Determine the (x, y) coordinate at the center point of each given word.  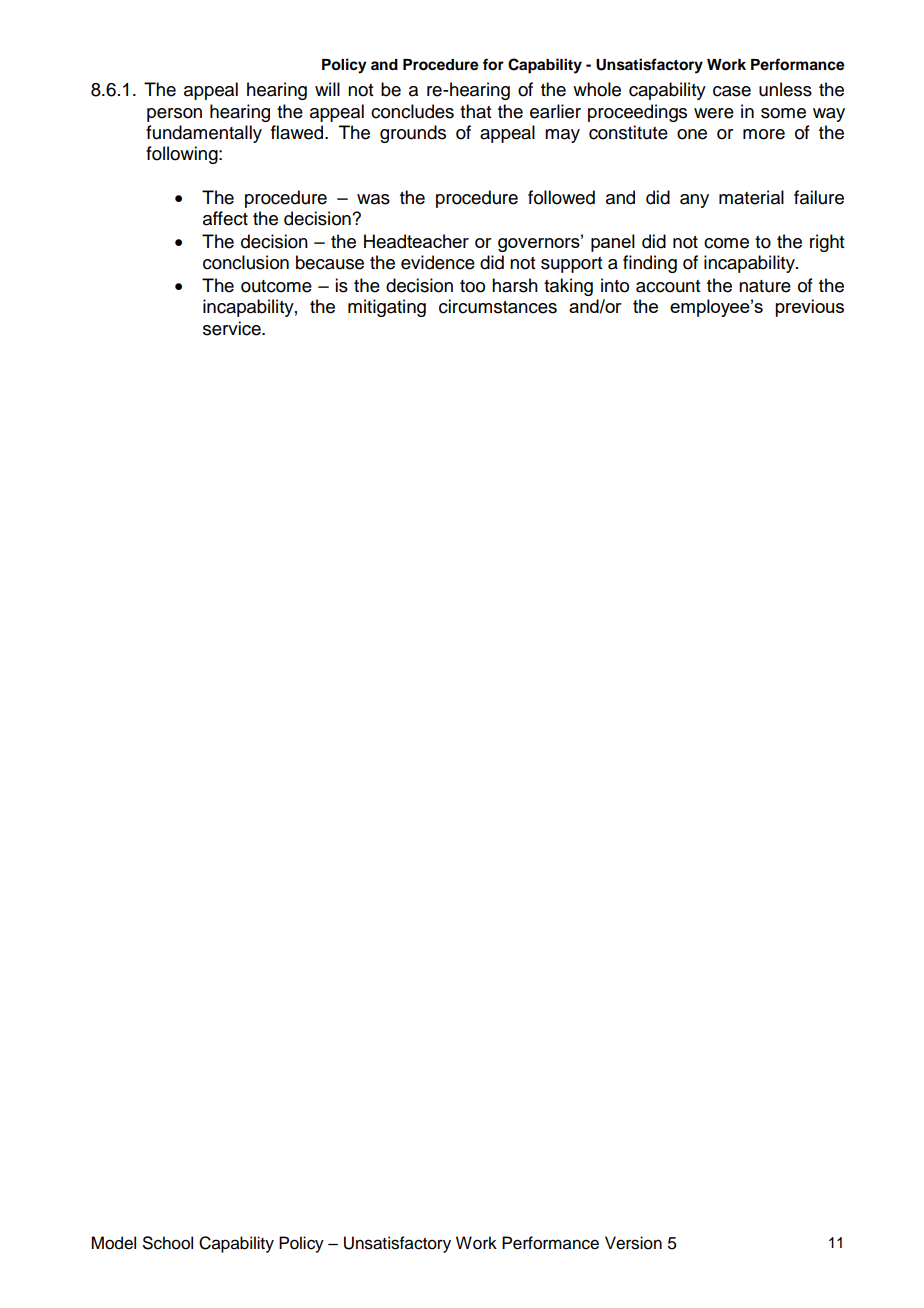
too (472, 286)
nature (765, 286)
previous (809, 308)
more (764, 134)
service (233, 328)
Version (633, 1243)
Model (113, 1243)
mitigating (387, 308)
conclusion (246, 262)
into (615, 285)
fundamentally (204, 134)
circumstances (498, 306)
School (168, 1243)
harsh (515, 285)
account (668, 286)
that (475, 111)
